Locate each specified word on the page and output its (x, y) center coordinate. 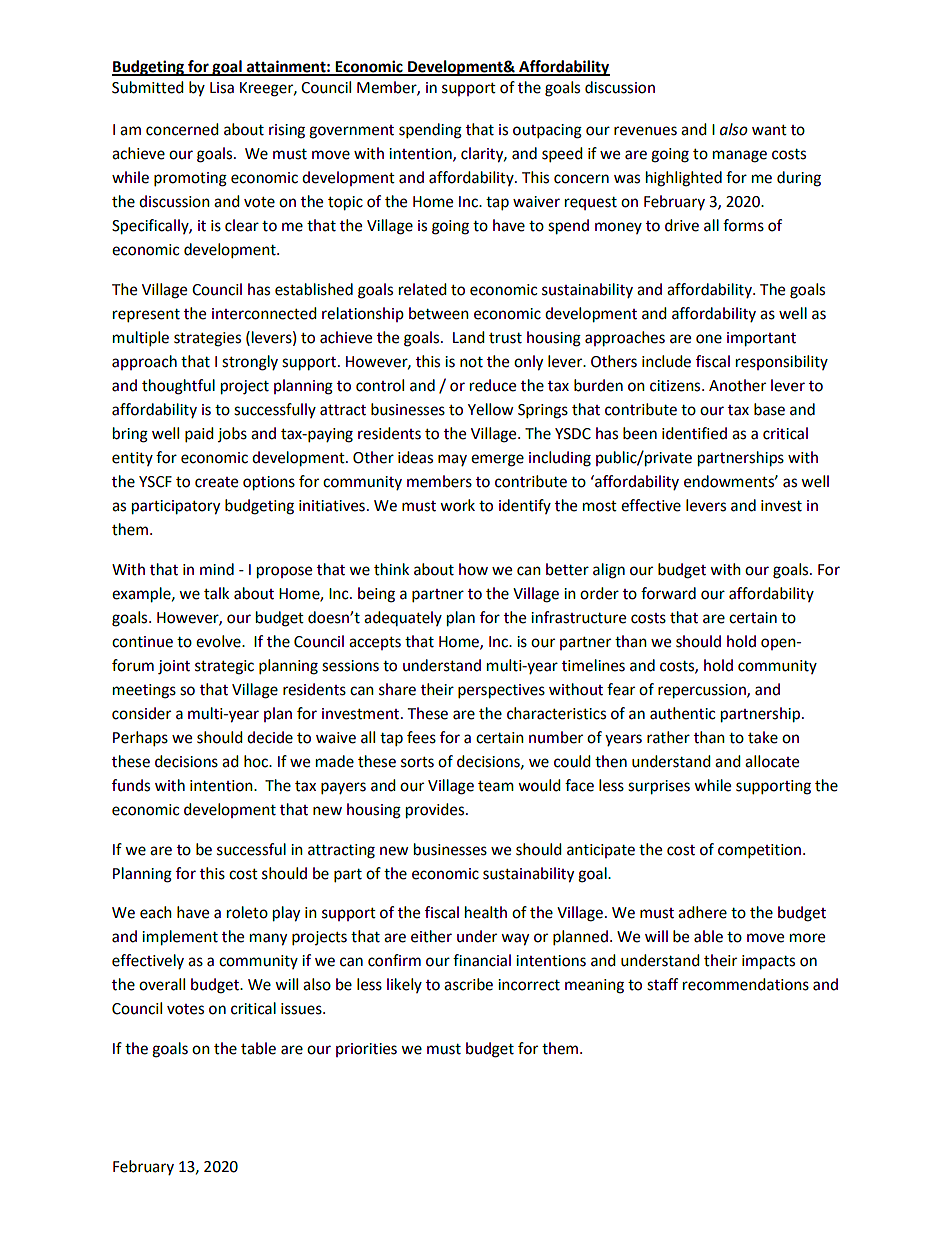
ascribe (468, 984)
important (761, 339)
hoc (257, 761)
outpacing (547, 131)
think (391, 569)
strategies (207, 339)
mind (217, 569)
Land (469, 337)
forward (668, 593)
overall (162, 984)
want (769, 130)
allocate (772, 761)
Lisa (222, 88)
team (496, 786)
